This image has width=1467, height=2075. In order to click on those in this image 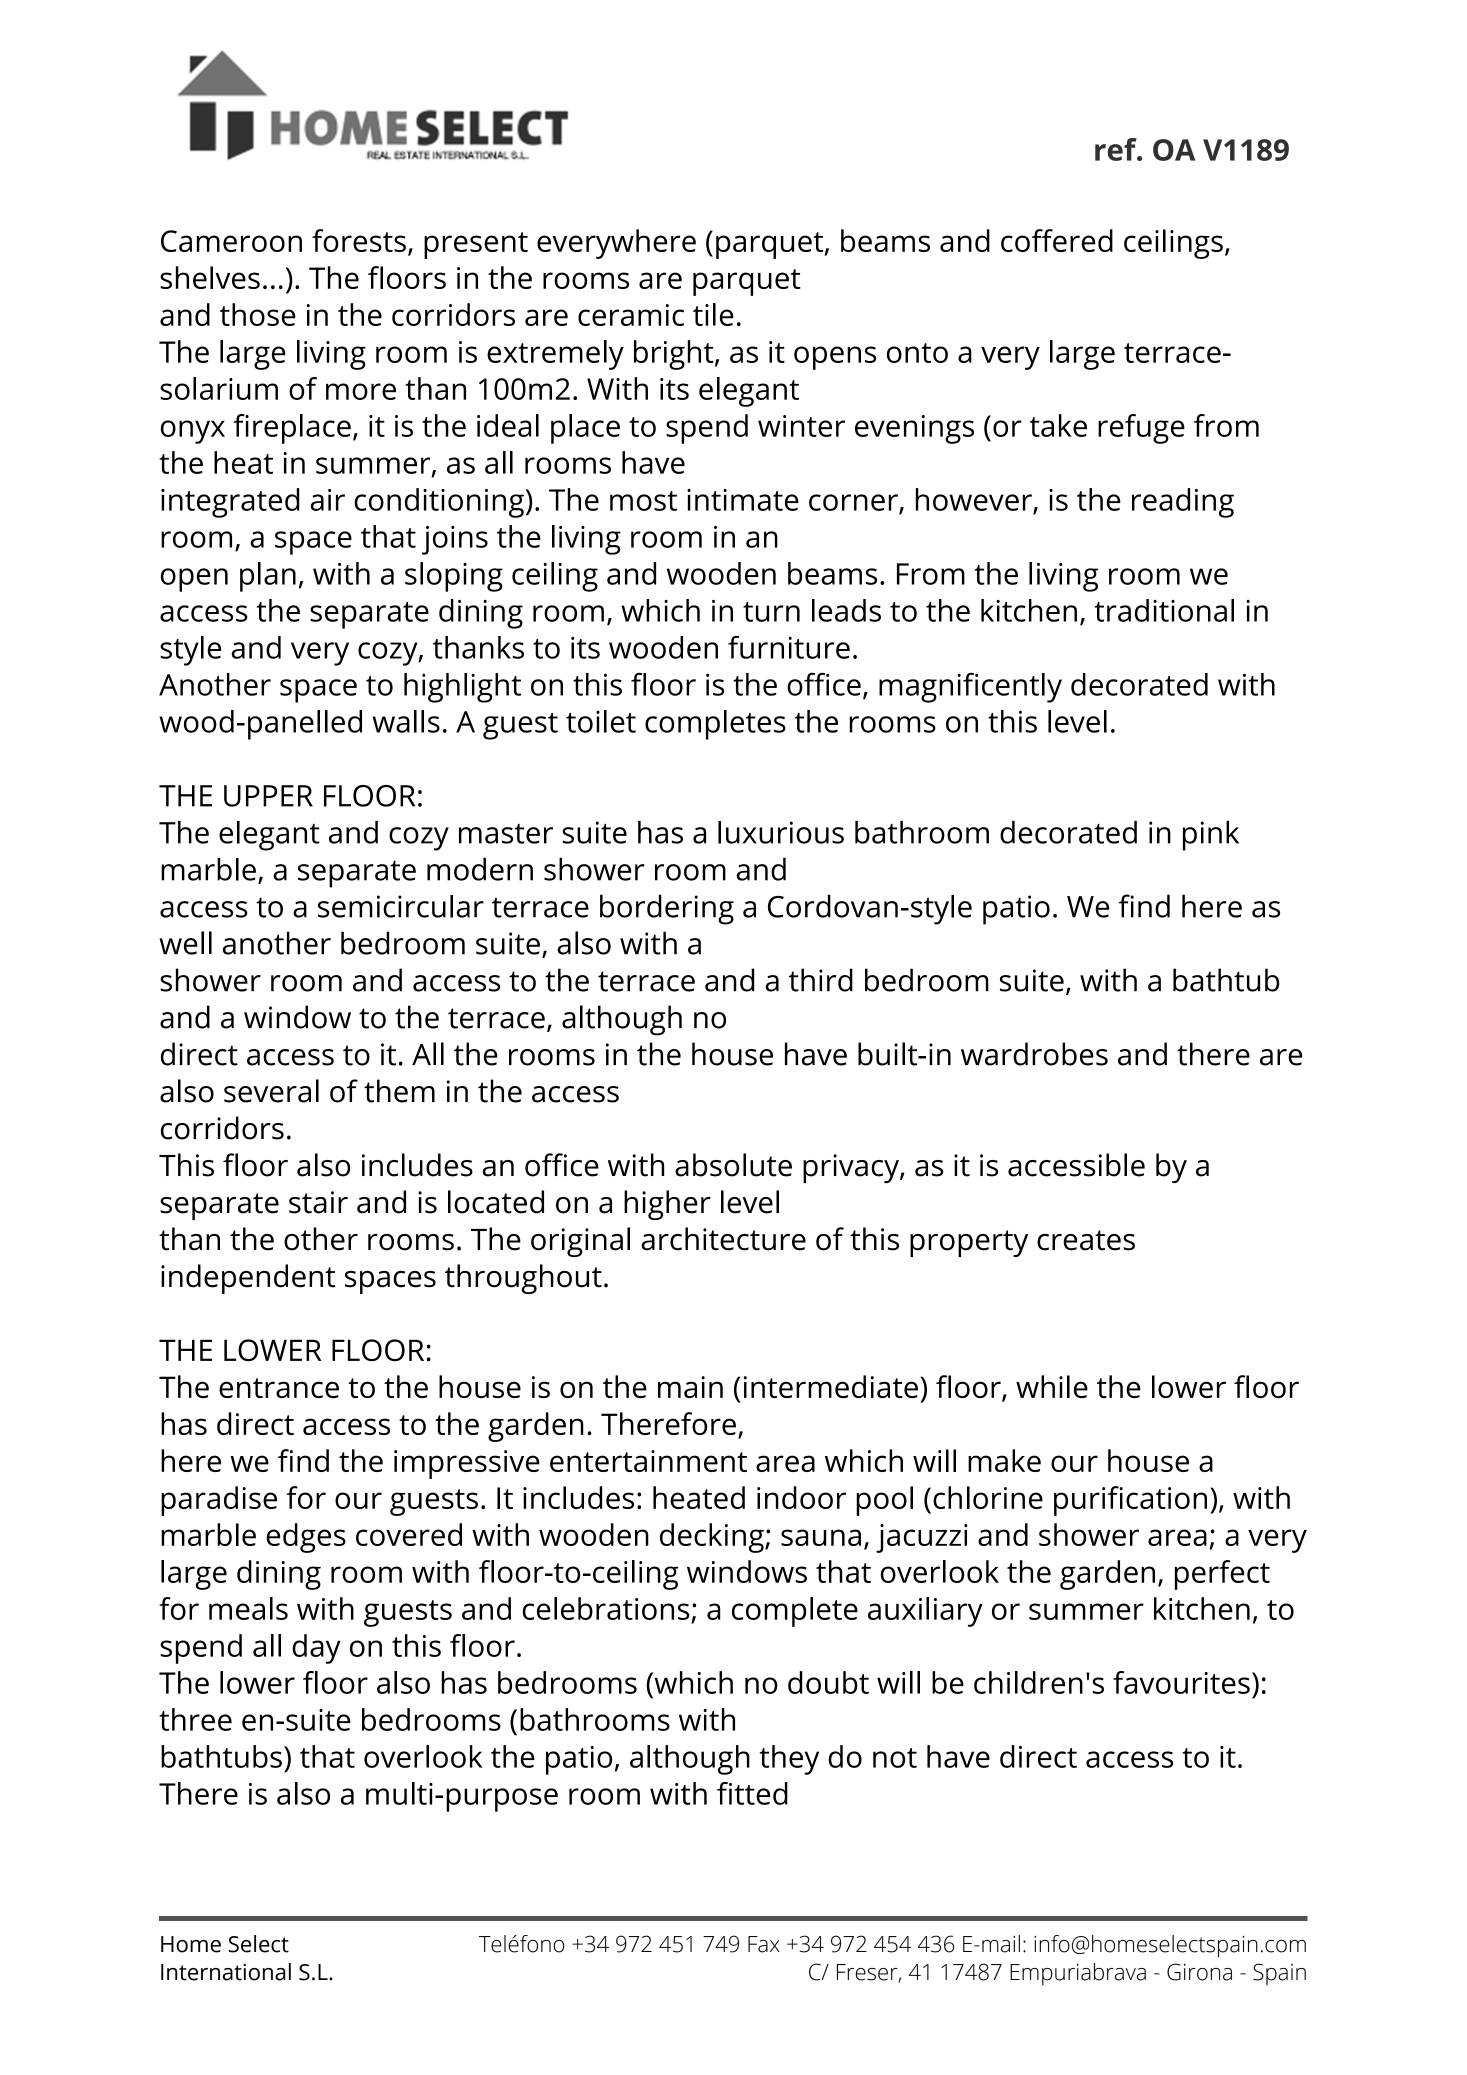, I will do `click(258, 314)`.
